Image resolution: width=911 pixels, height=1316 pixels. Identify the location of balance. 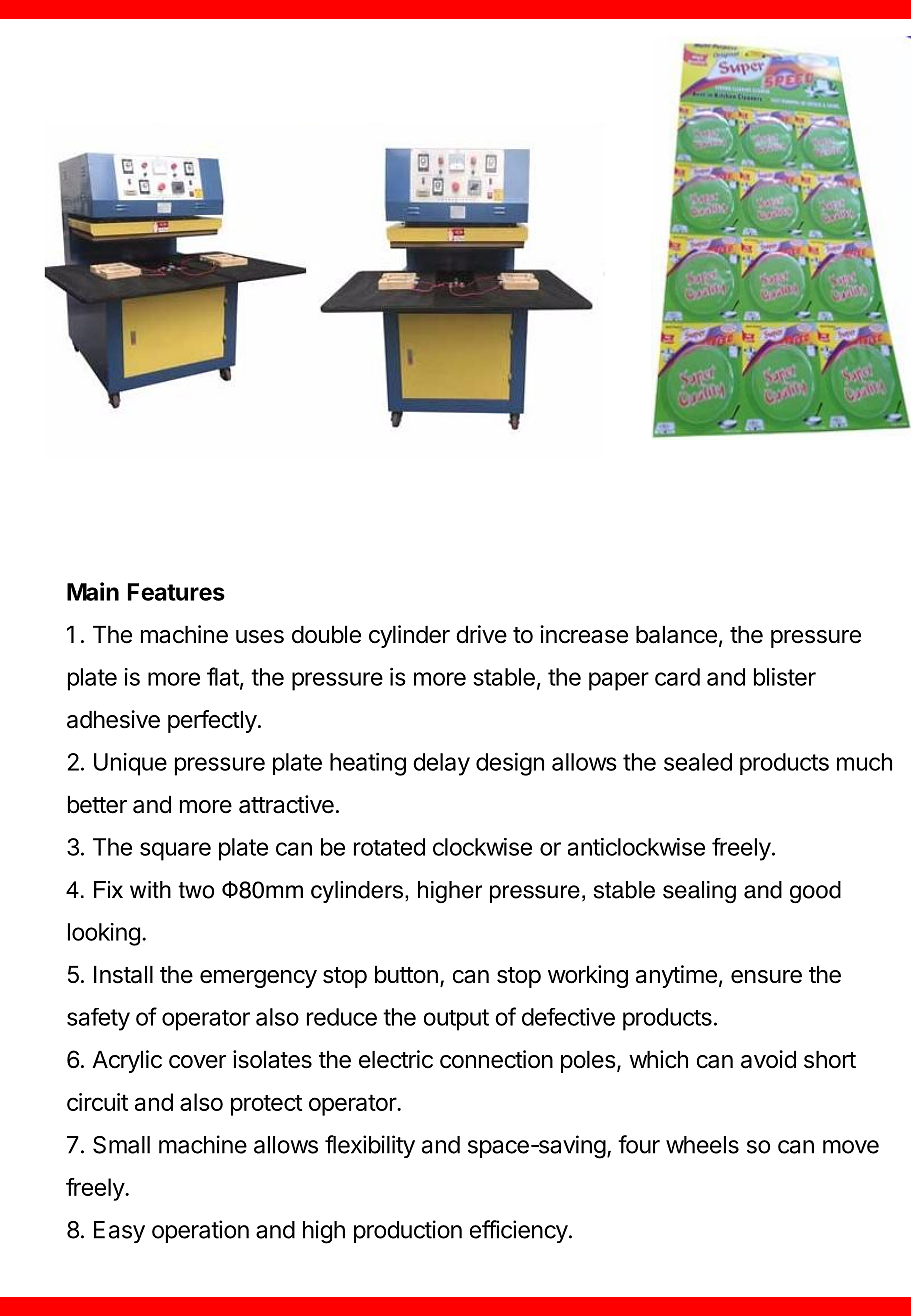
(676, 635).
